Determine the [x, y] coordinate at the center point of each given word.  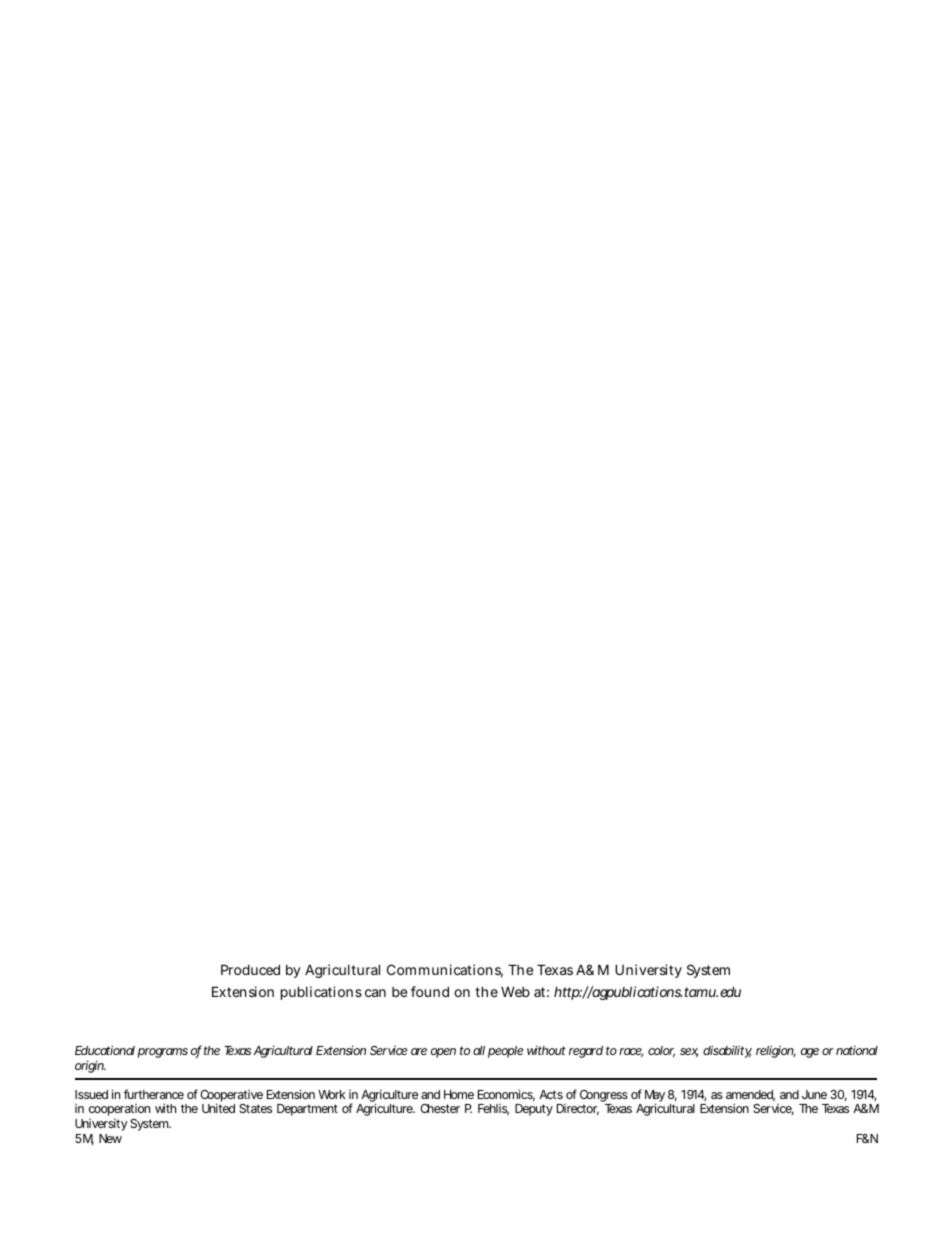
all [479, 1050]
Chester [440, 1108]
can [375, 993]
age [810, 1053]
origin [90, 1066]
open [443, 1053]
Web [515, 992]
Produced [250, 969]
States [255, 1108]
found [430, 991]
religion [776, 1051]
